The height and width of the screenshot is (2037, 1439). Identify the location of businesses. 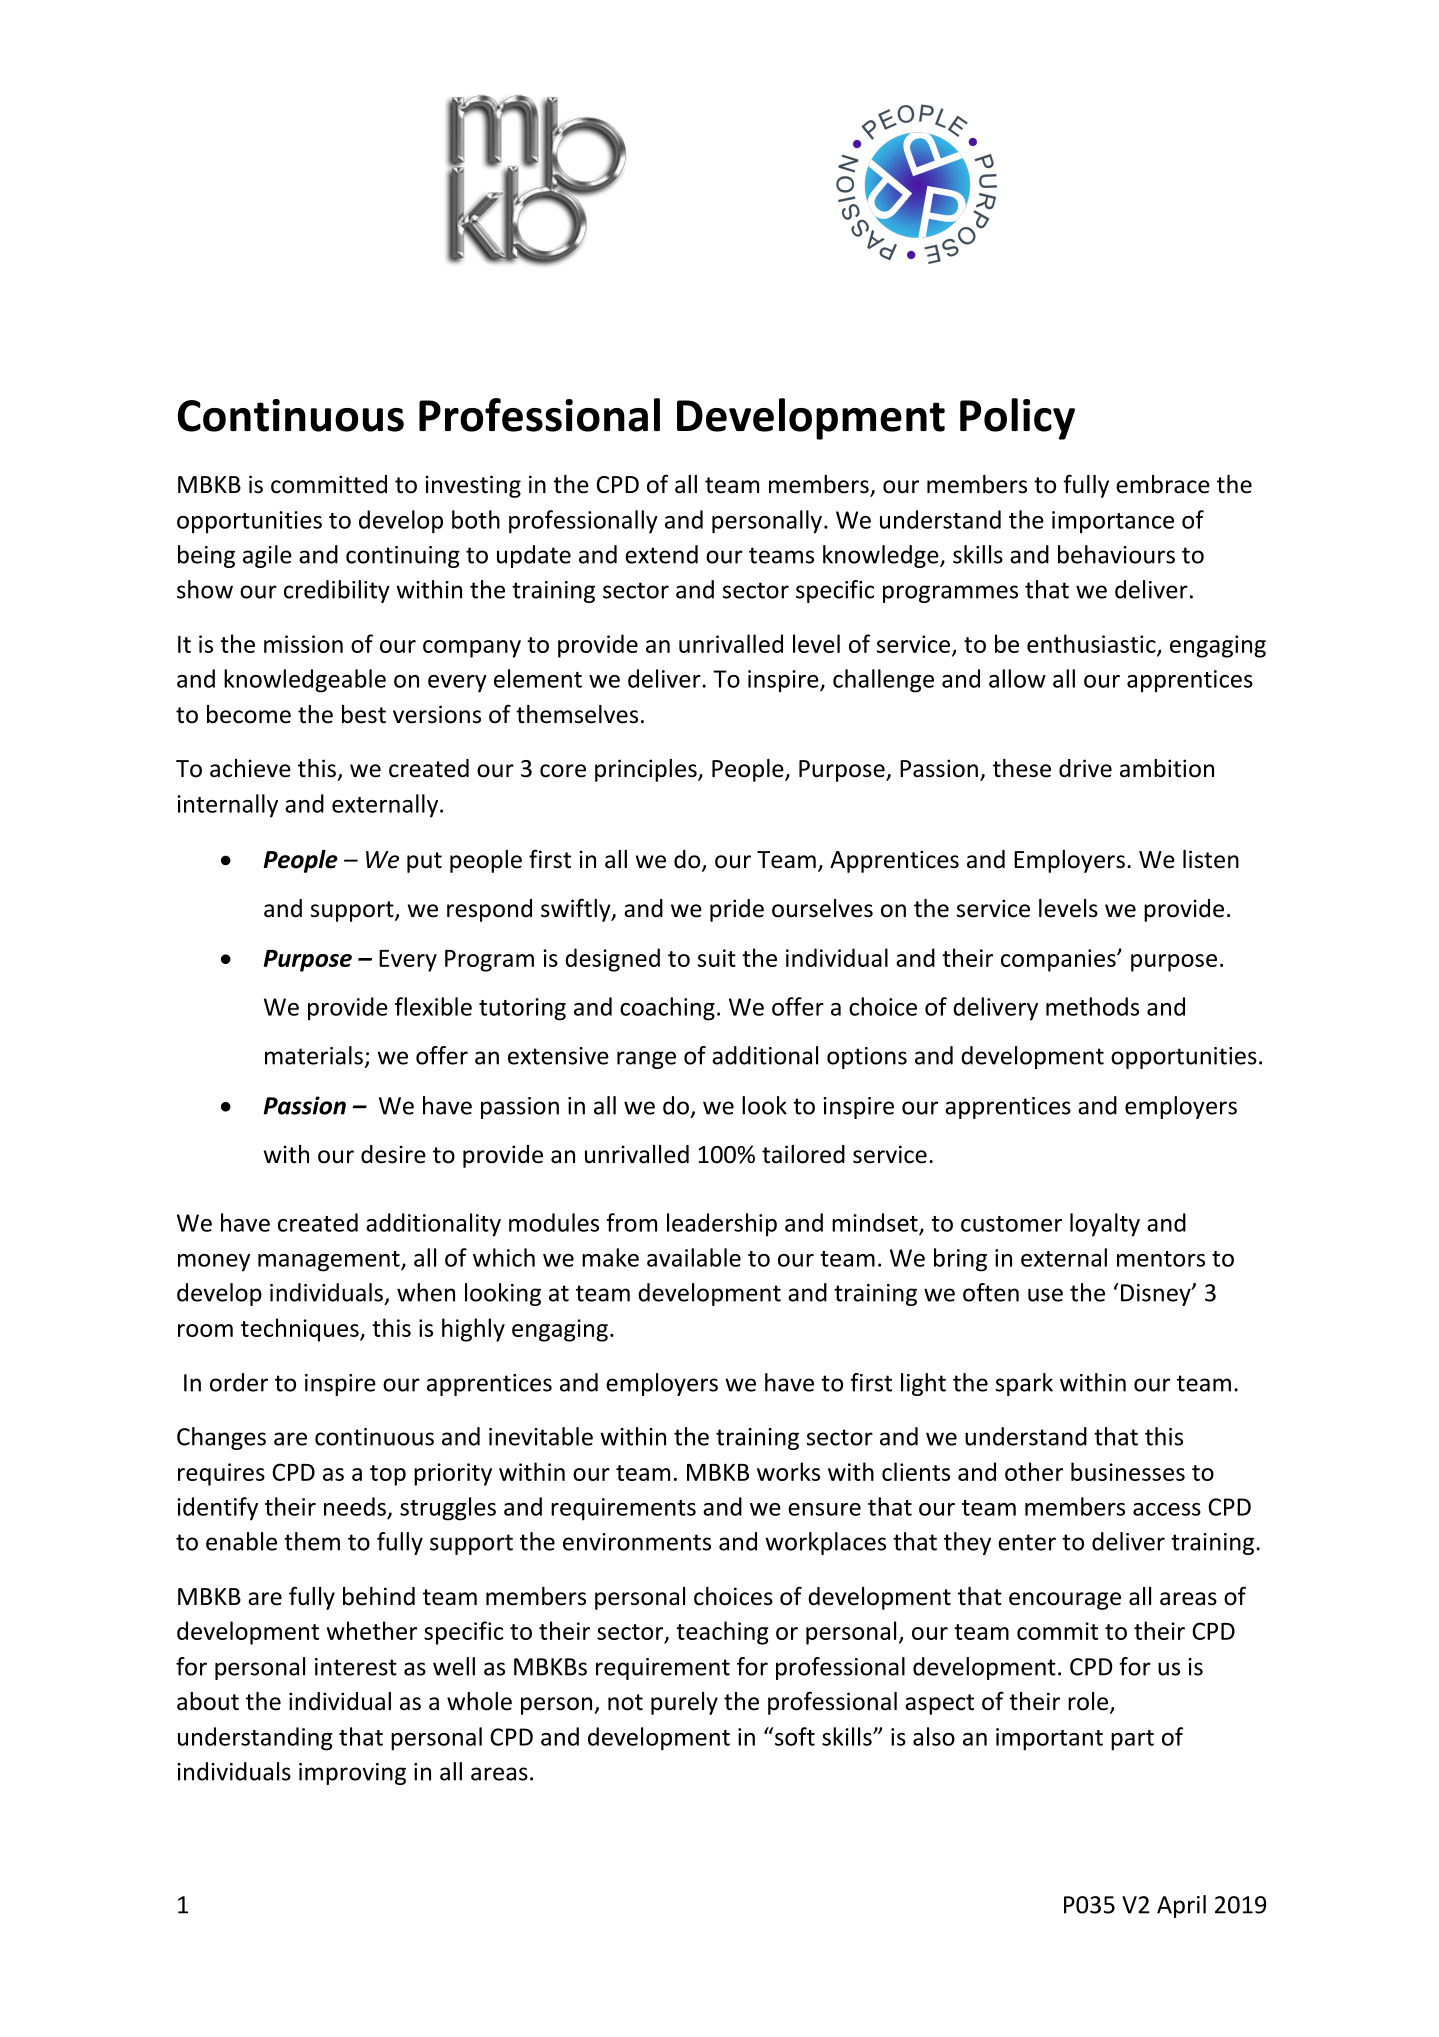
(1128, 1471).
